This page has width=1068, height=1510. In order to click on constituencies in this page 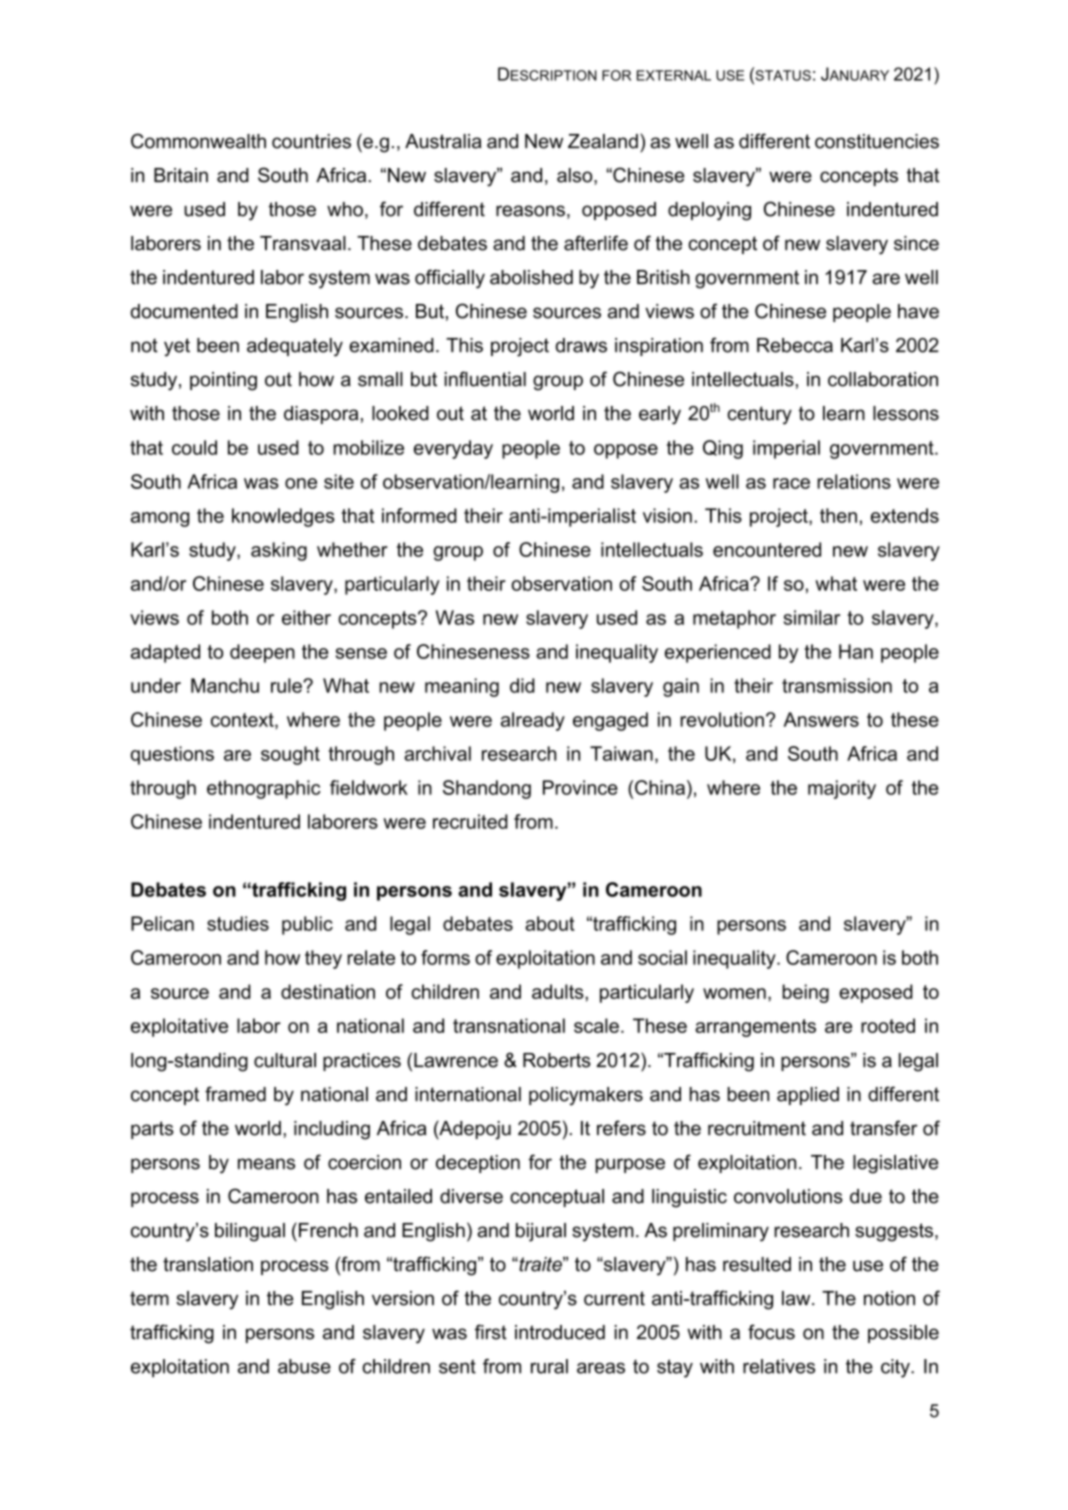, I will do `click(877, 141)`.
